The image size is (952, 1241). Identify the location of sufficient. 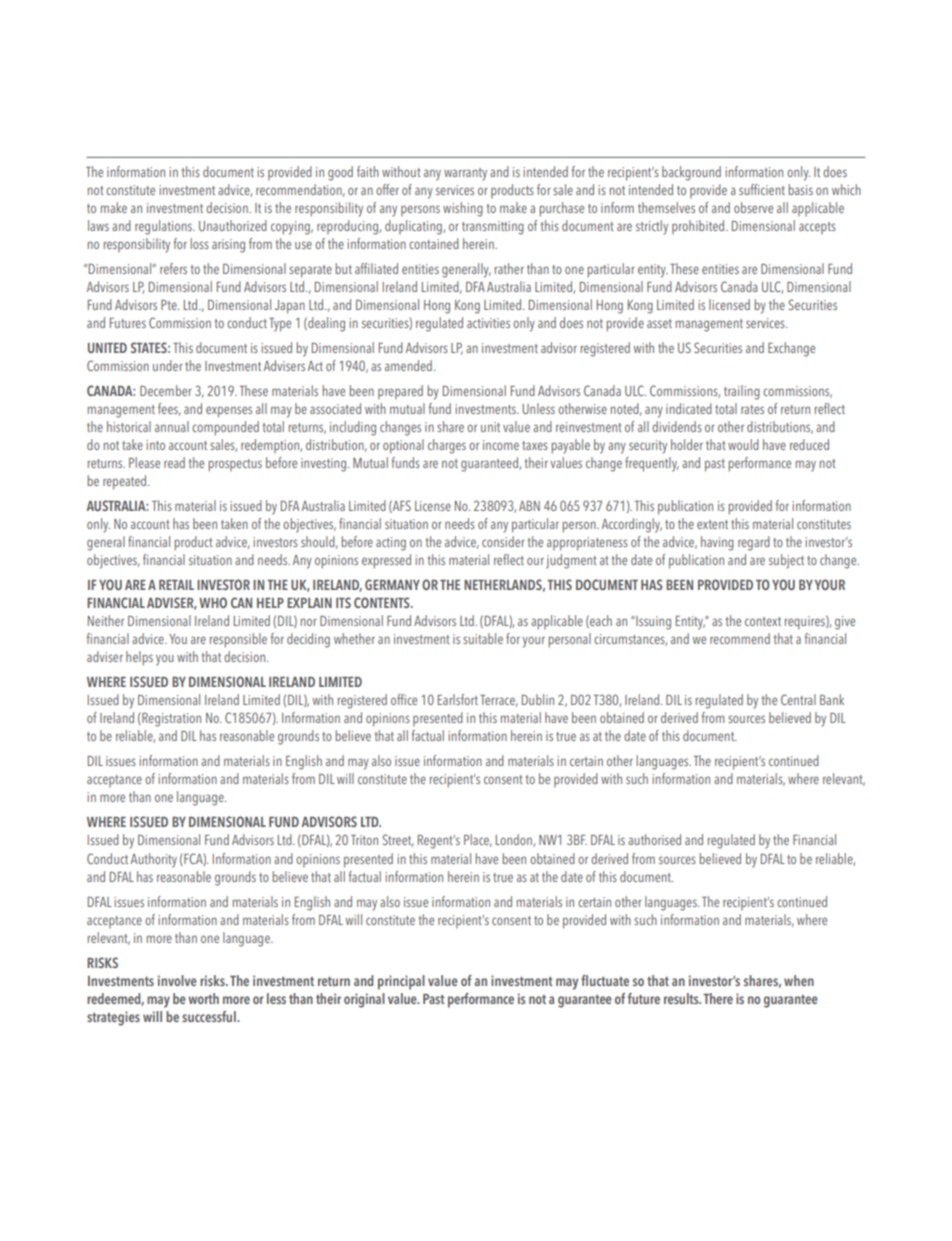
(762, 189).
